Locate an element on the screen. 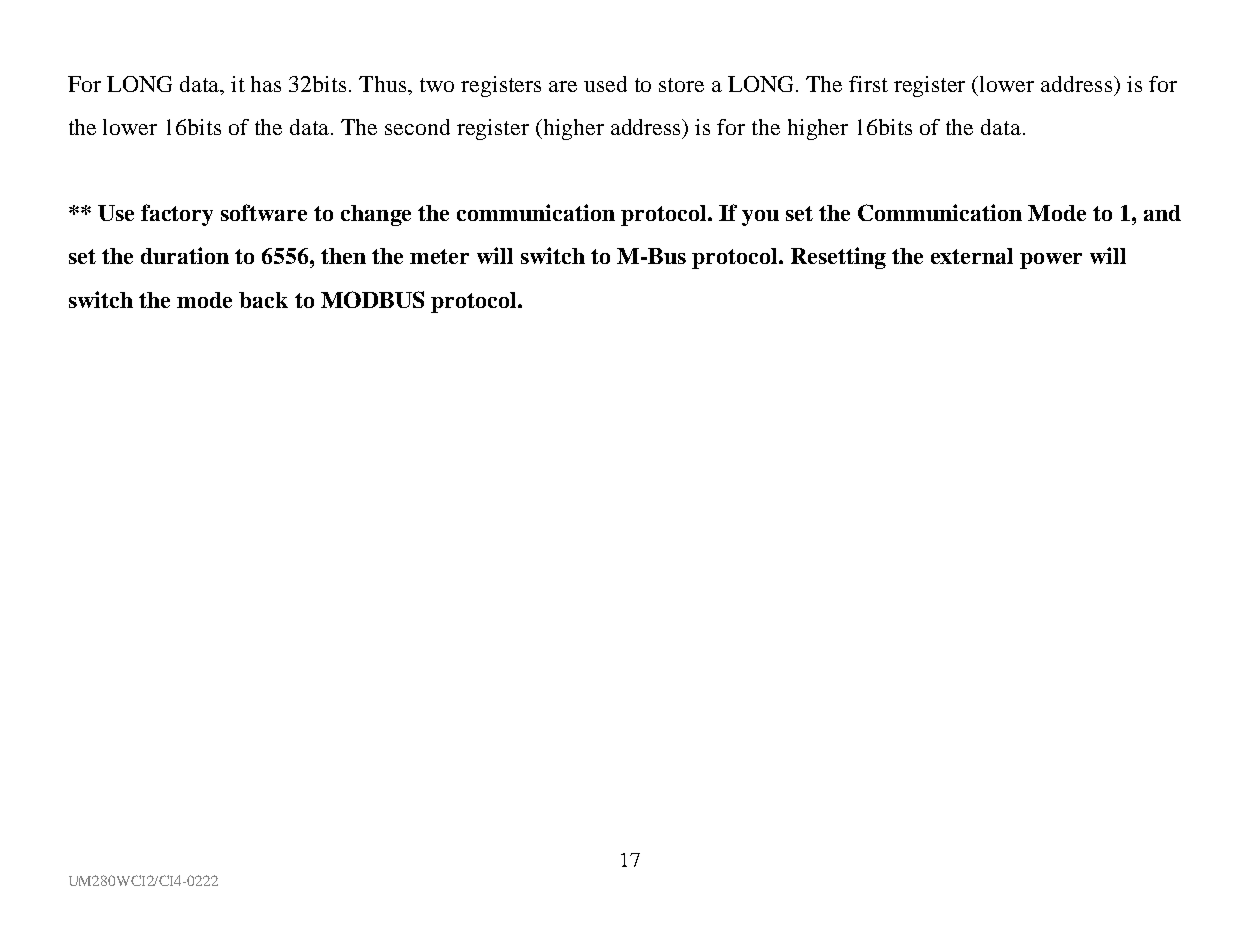 This screenshot has height=952, width=1259. store is located at coordinates (681, 85).
